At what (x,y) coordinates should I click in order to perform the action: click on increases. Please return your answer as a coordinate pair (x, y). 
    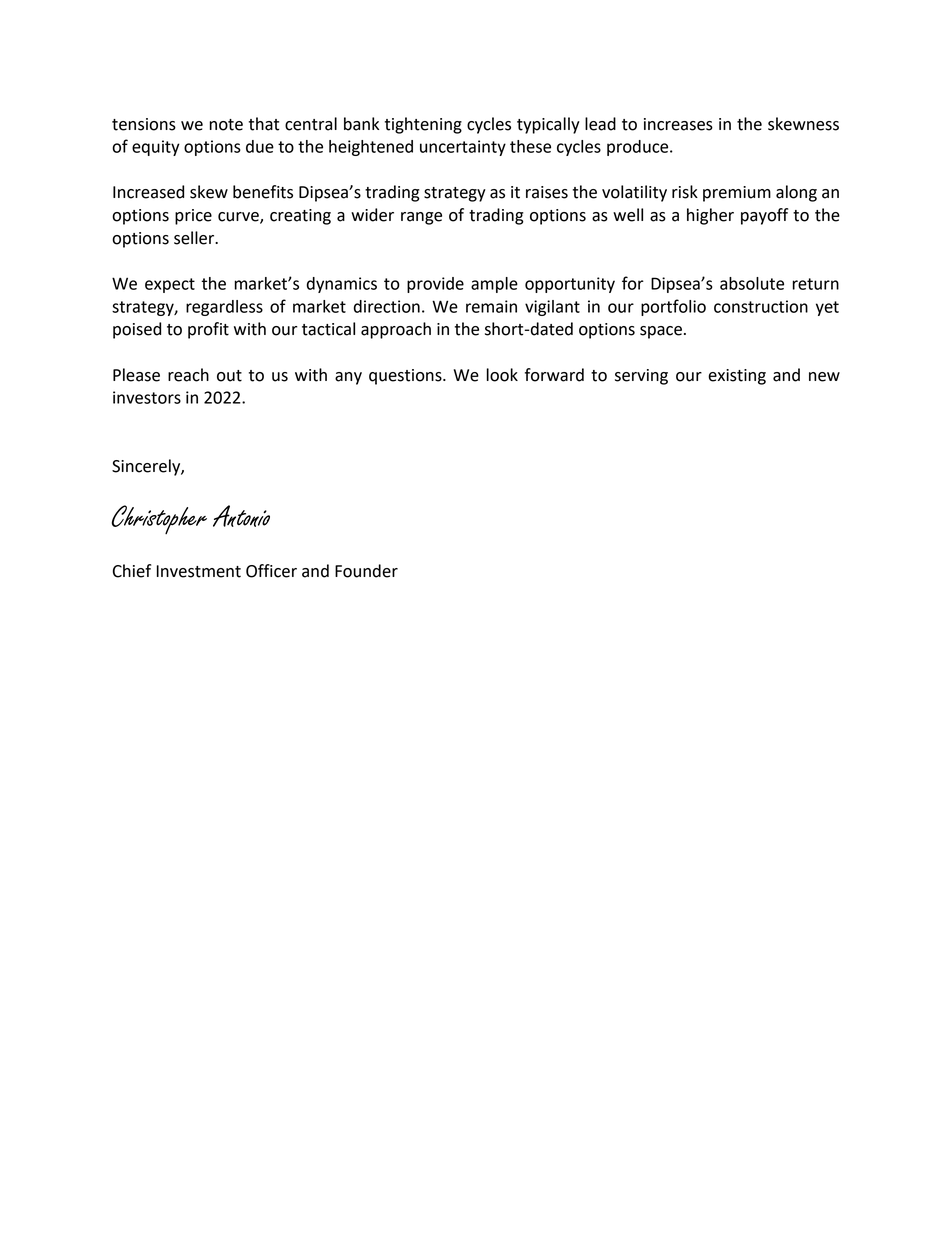
    Looking at the image, I should click on (678, 124).
